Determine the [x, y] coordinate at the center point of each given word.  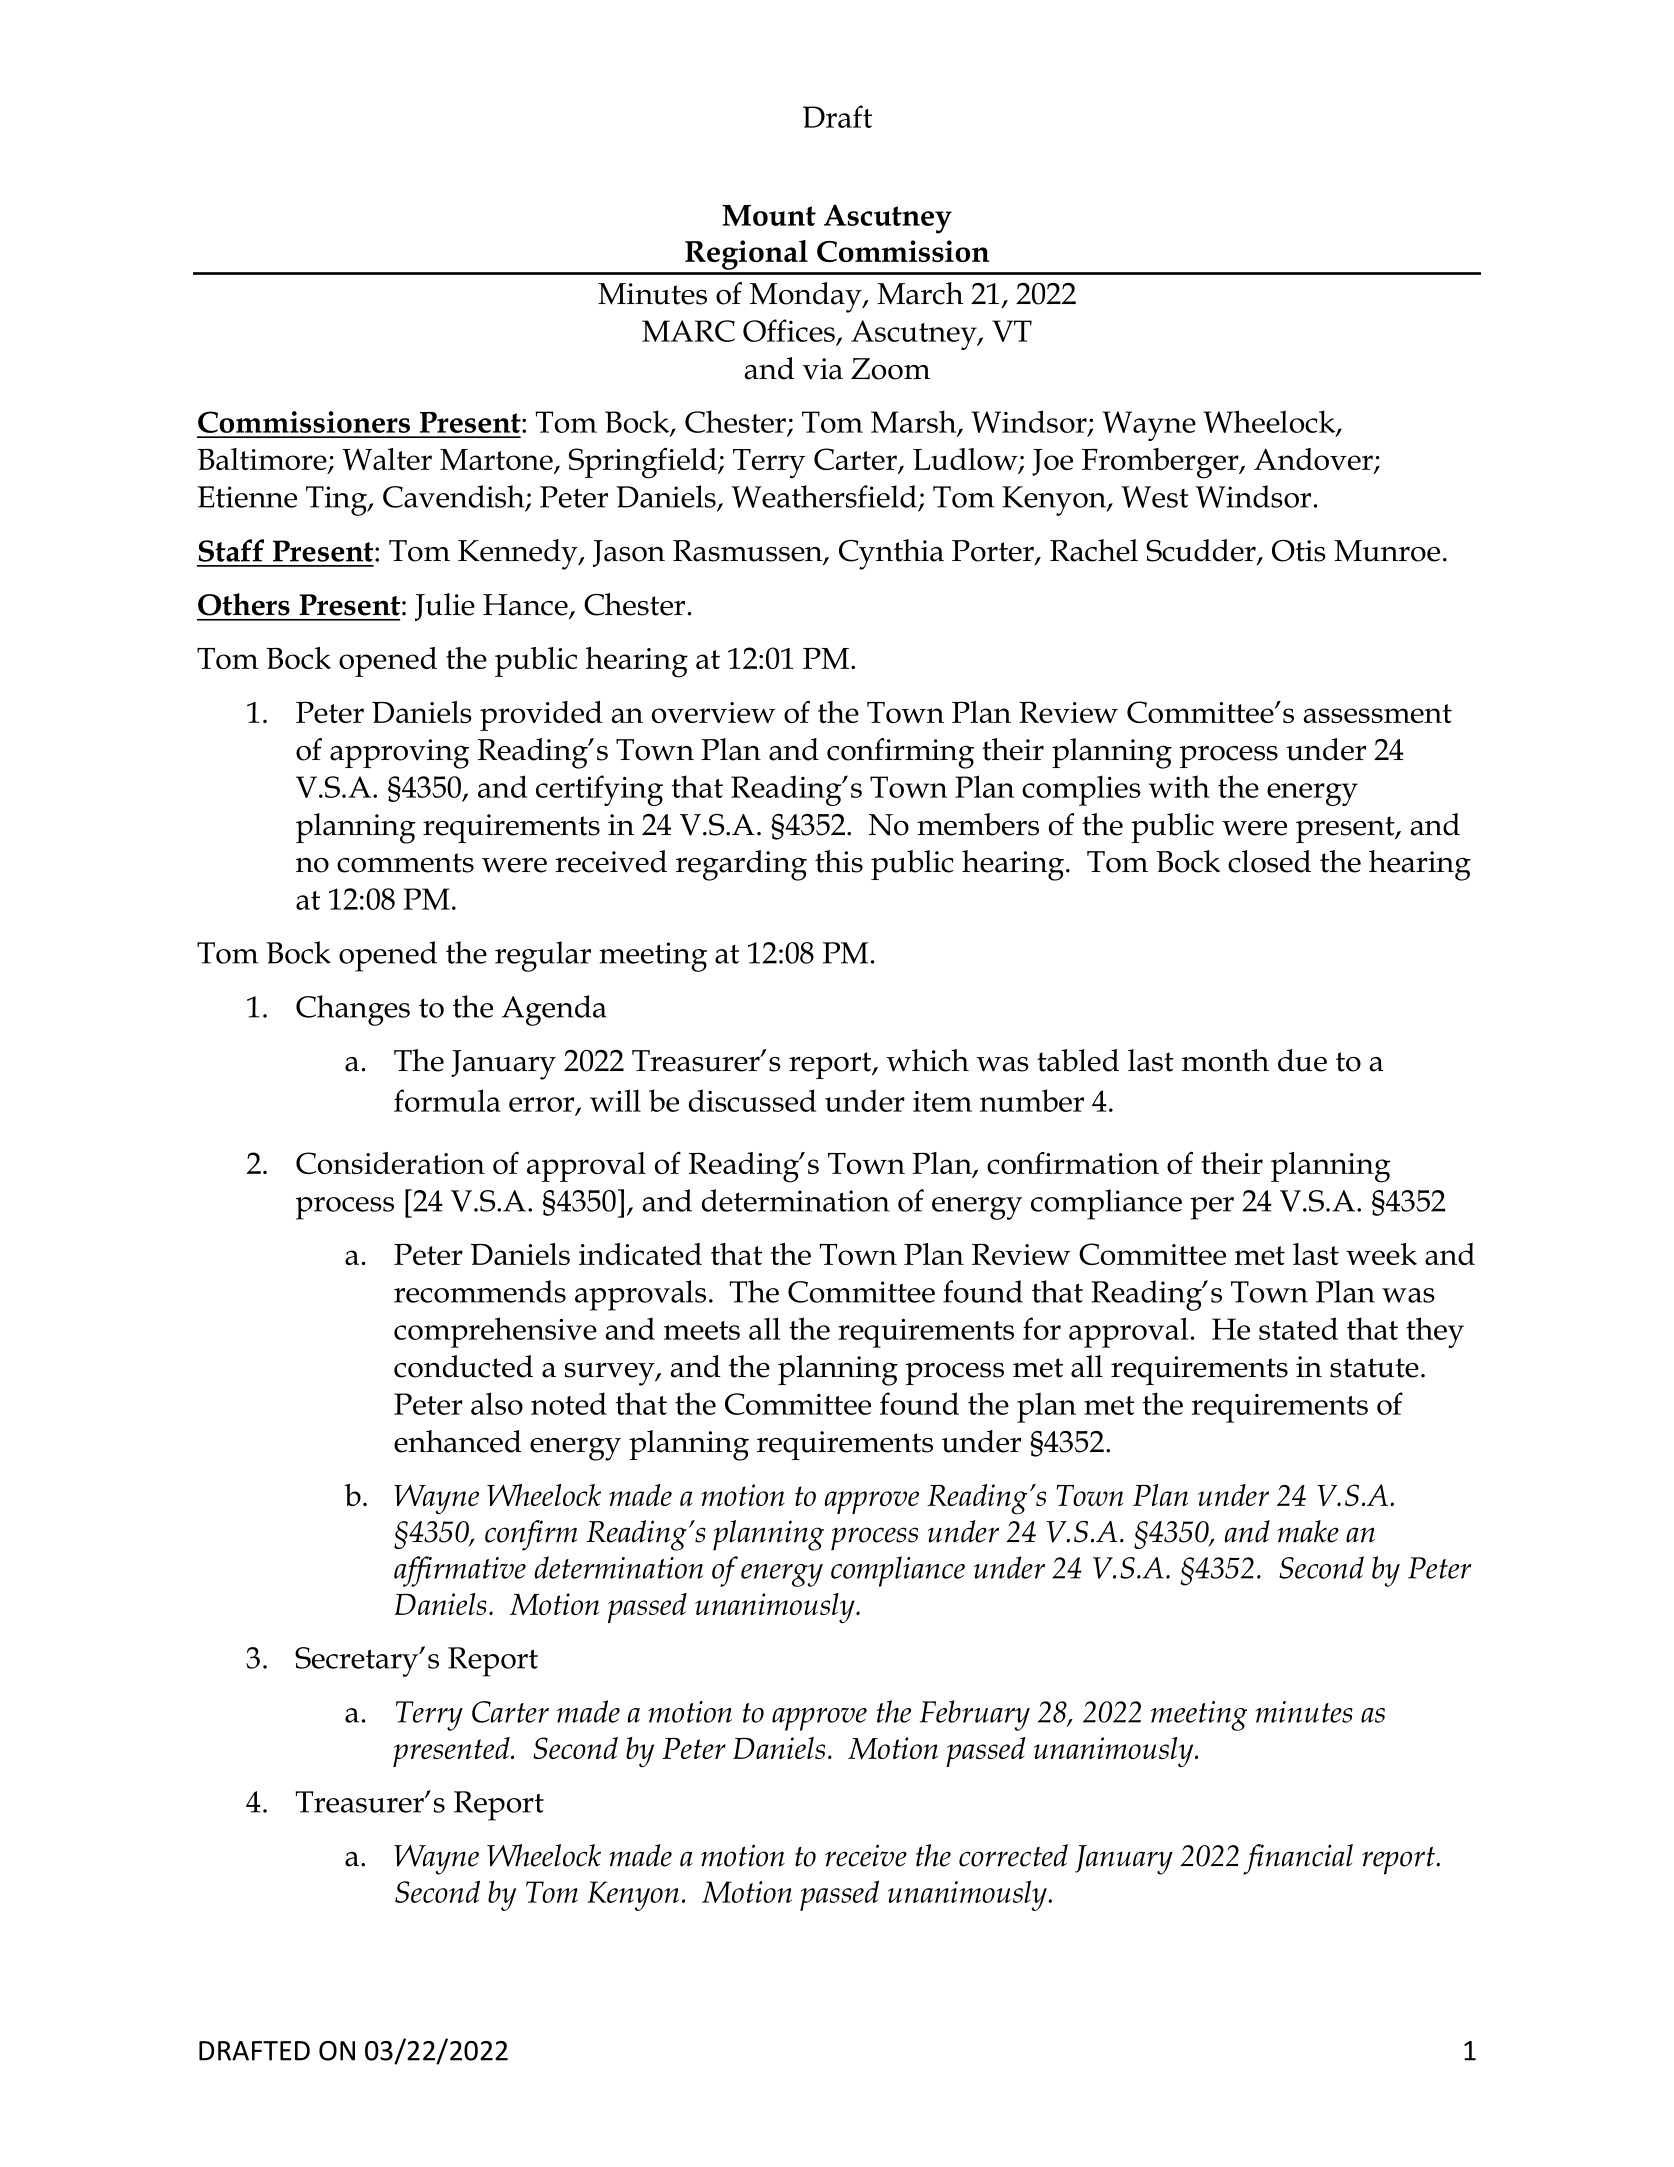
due [1302, 1060]
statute [1374, 1368]
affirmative [460, 1571]
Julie [445, 607]
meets [702, 1330]
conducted [463, 1366]
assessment [1377, 713]
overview [713, 712]
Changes [353, 1010]
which [927, 1060]
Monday [807, 297]
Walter [387, 459]
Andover [1314, 460]
